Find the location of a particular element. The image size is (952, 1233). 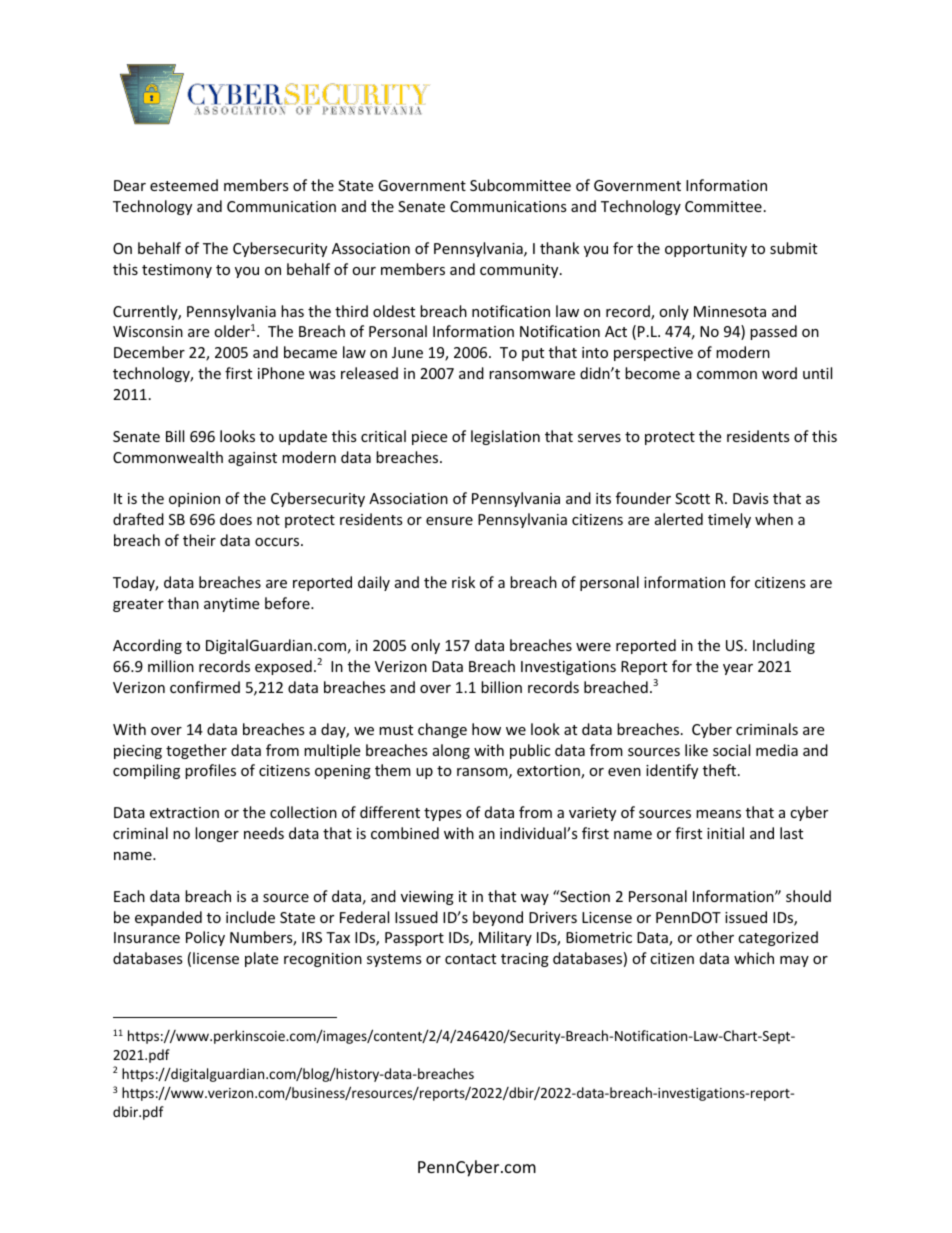

Policy is located at coordinates (205, 938).
